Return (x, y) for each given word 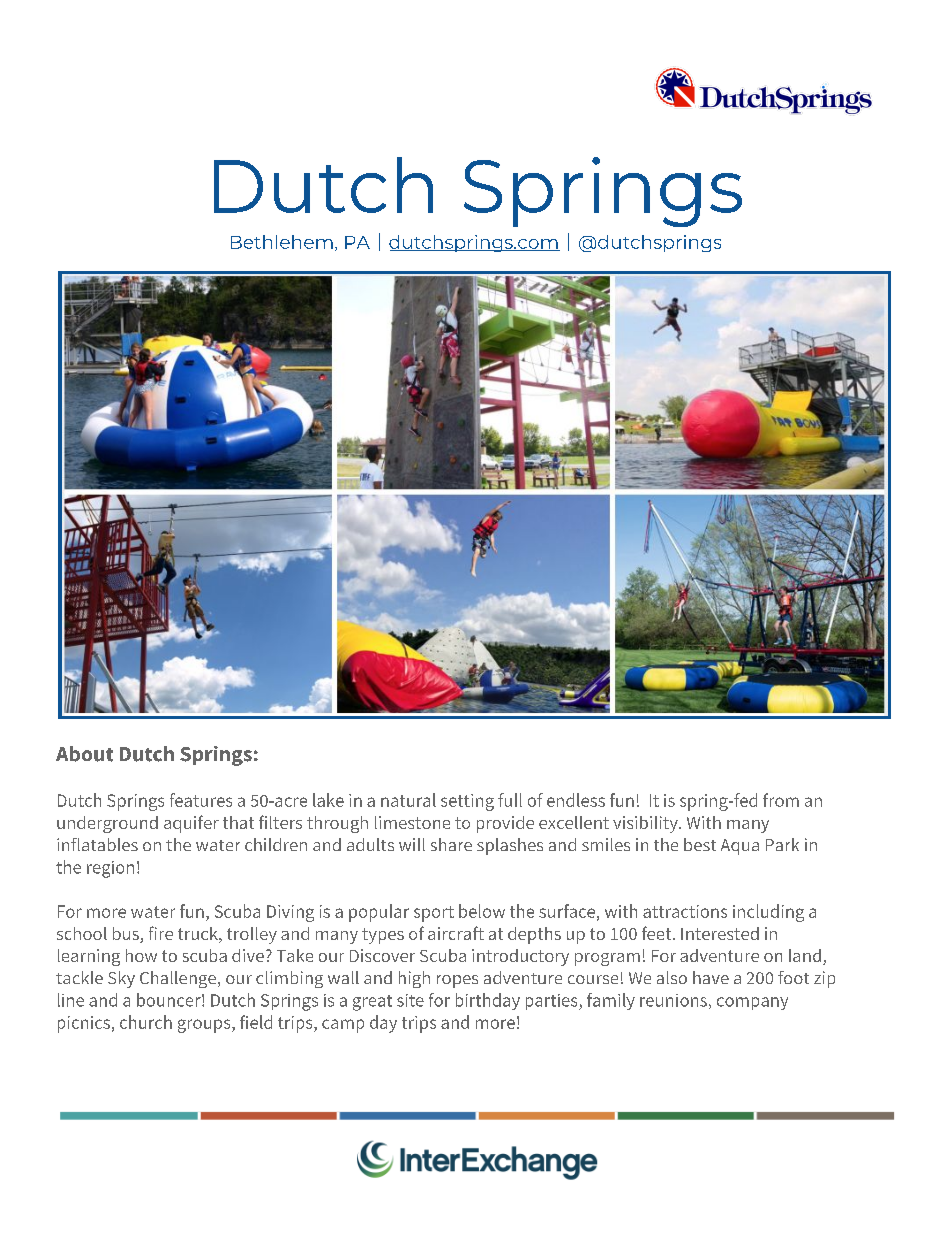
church (146, 1022)
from (781, 800)
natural (408, 800)
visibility (646, 824)
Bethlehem (282, 242)
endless (576, 800)
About (84, 754)
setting (467, 802)
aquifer (191, 824)
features (201, 800)
